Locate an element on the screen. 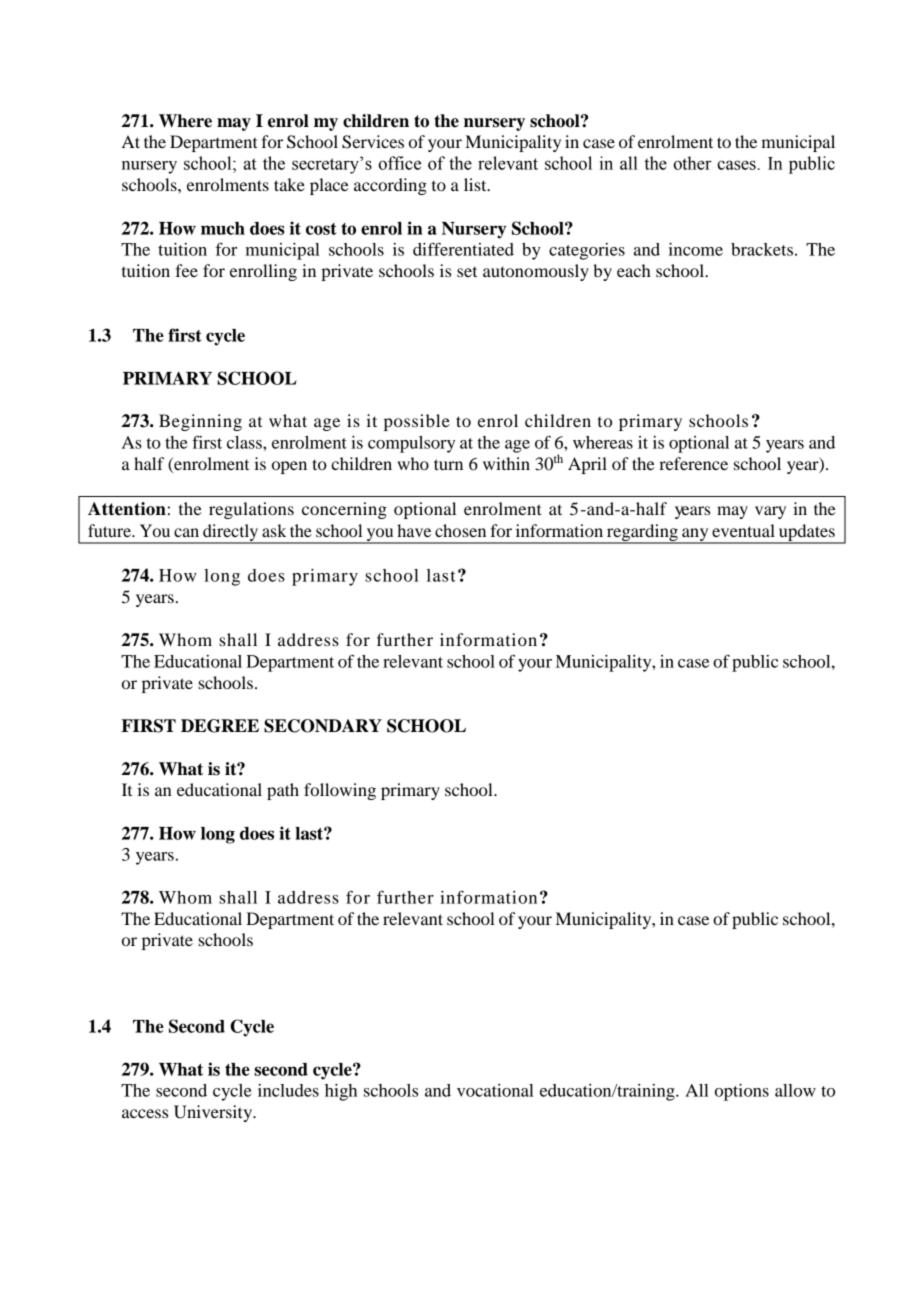 The image size is (924, 1308). vocational is located at coordinates (495, 1090).
